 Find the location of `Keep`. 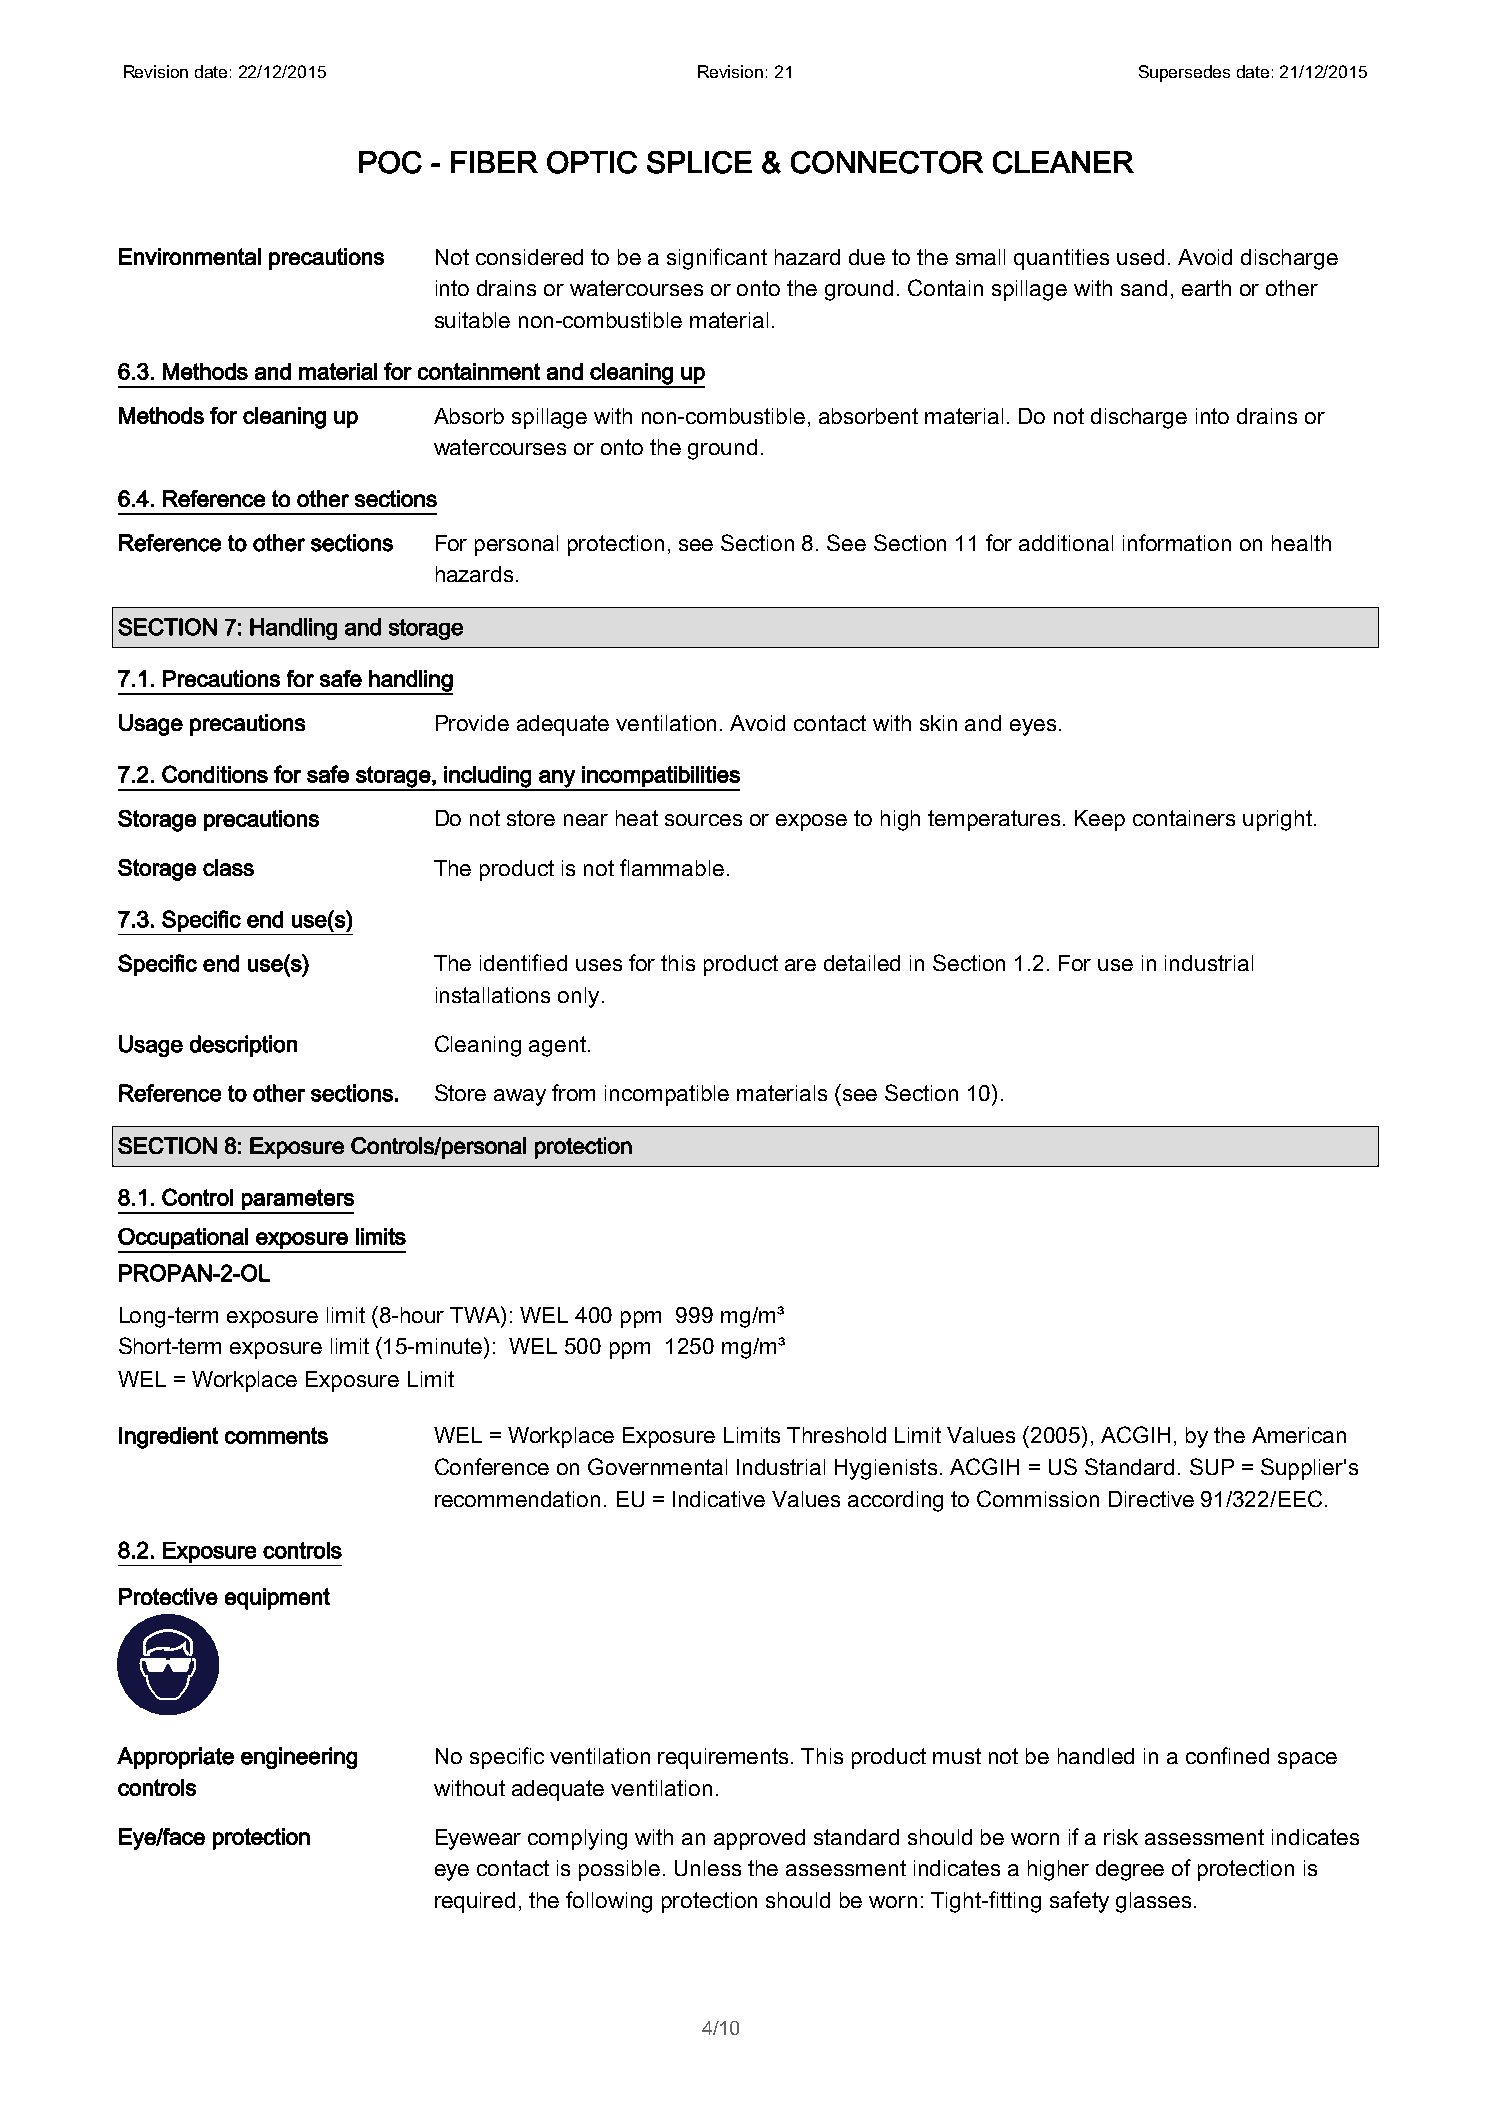

Keep is located at coordinates (1100, 820).
